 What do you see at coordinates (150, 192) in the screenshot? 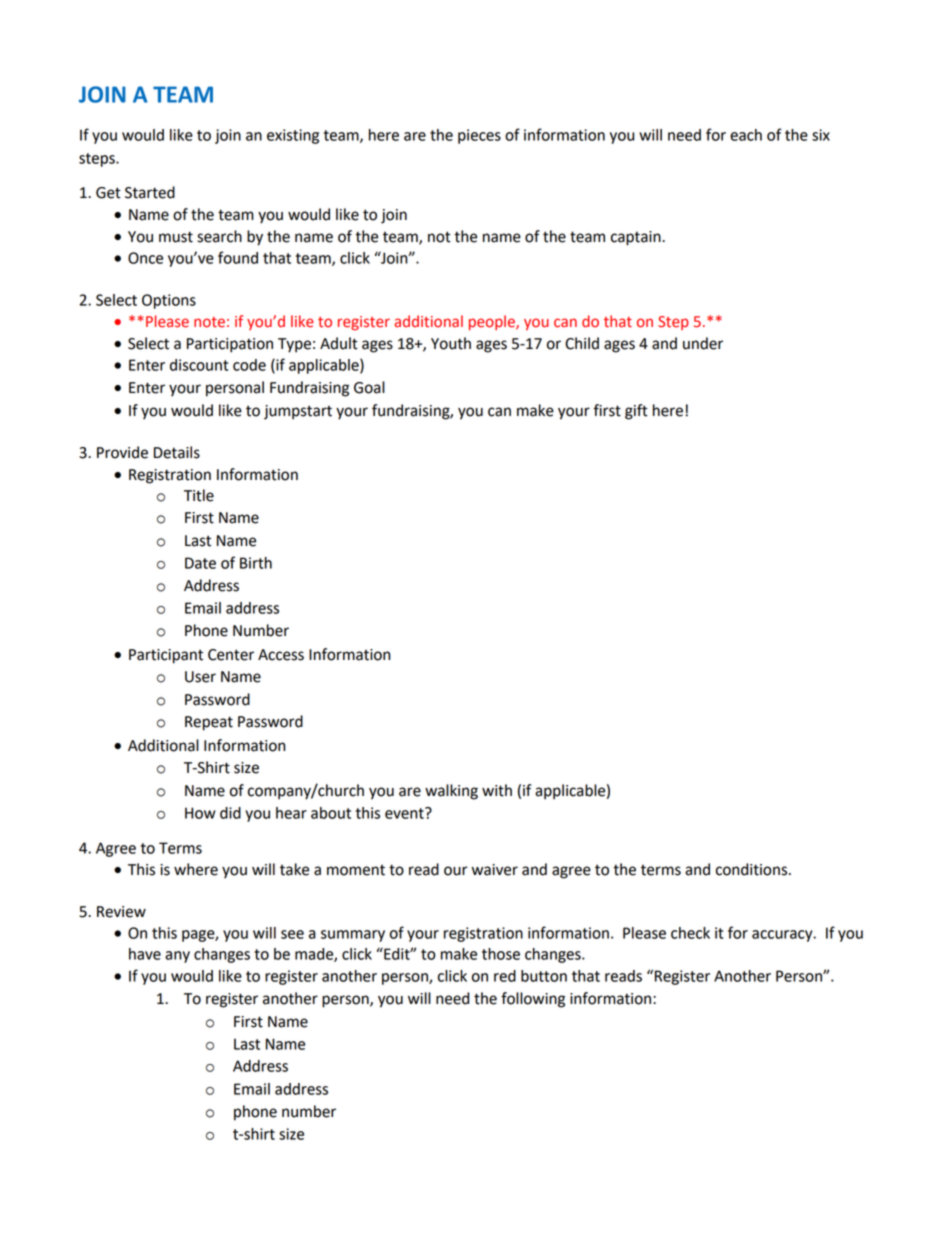
I see `Started` at bounding box center [150, 192].
